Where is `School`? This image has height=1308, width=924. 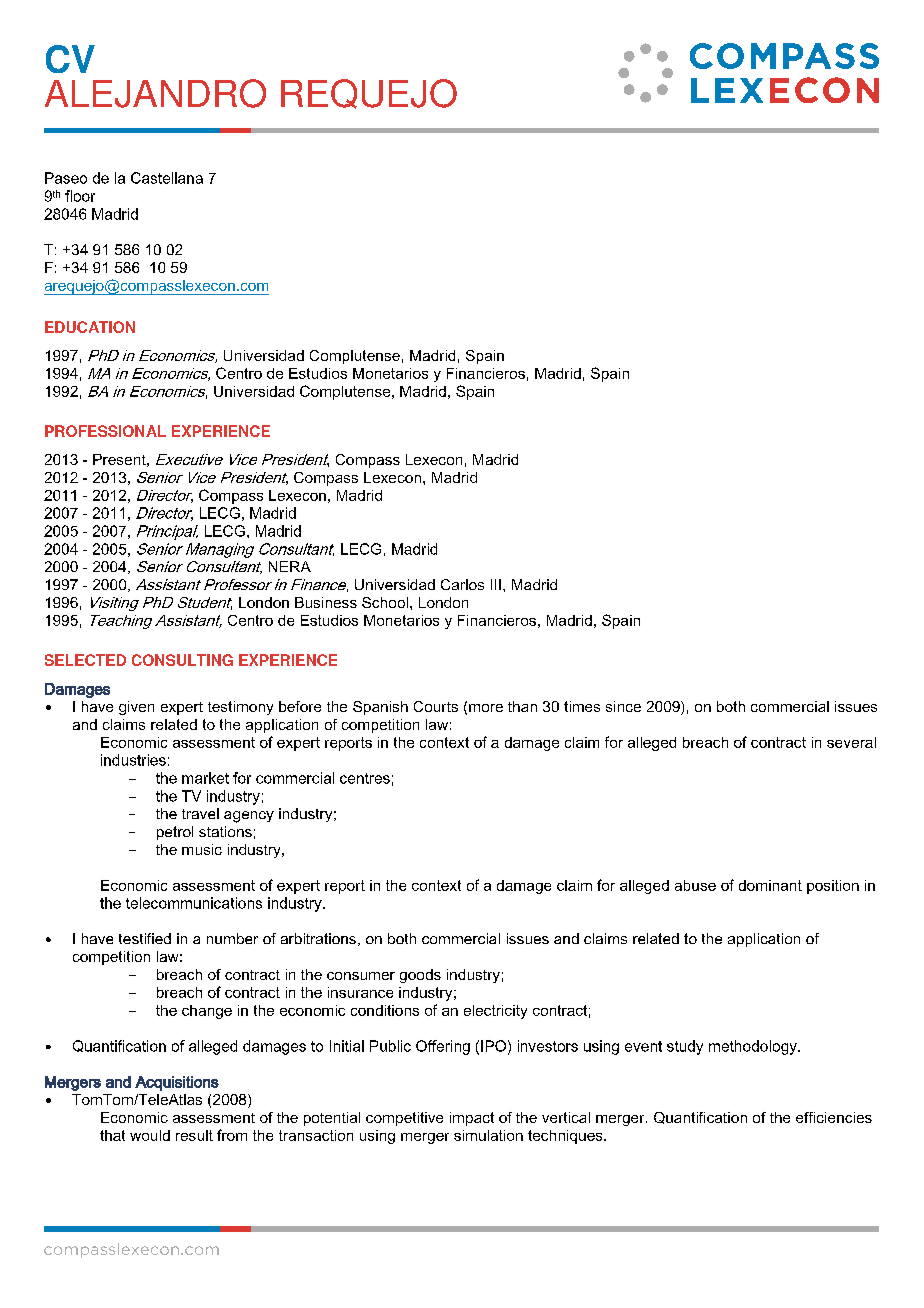
School is located at coordinates (386, 602).
